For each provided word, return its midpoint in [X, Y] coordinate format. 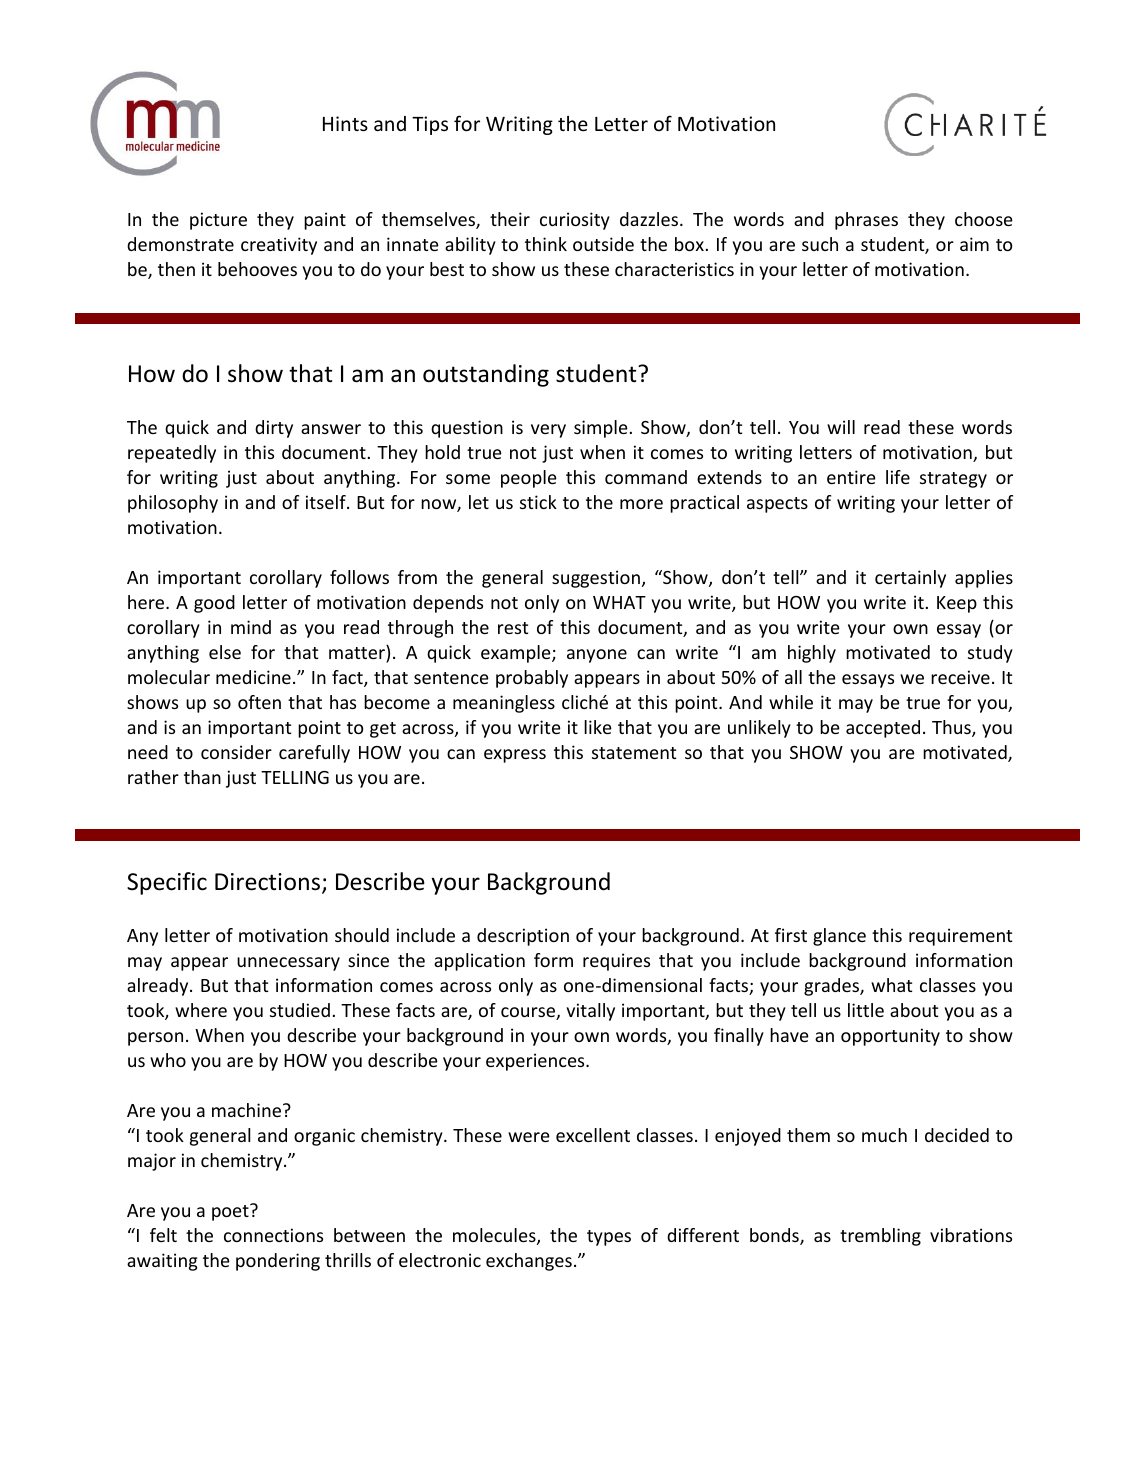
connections [273, 1235]
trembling [880, 1237]
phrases [866, 221]
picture [218, 221]
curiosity [575, 221]
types [609, 1238]
